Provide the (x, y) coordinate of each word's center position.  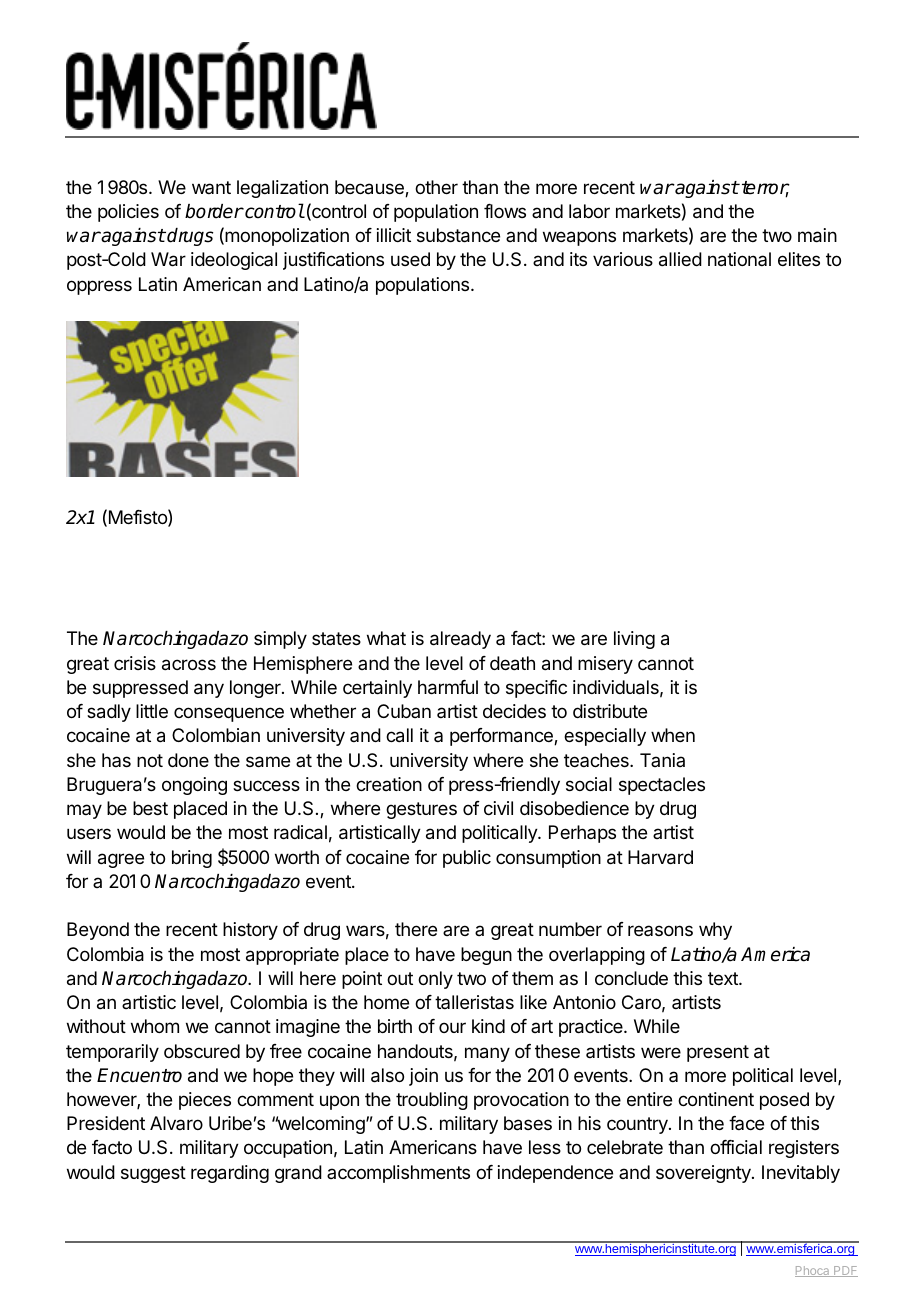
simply (280, 640)
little (152, 711)
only (435, 980)
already (460, 640)
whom (155, 1026)
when (673, 735)
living (634, 640)
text (724, 978)
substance (458, 235)
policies (128, 213)
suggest (153, 1174)
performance (502, 737)
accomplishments (398, 1174)
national (739, 259)
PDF (845, 1271)
